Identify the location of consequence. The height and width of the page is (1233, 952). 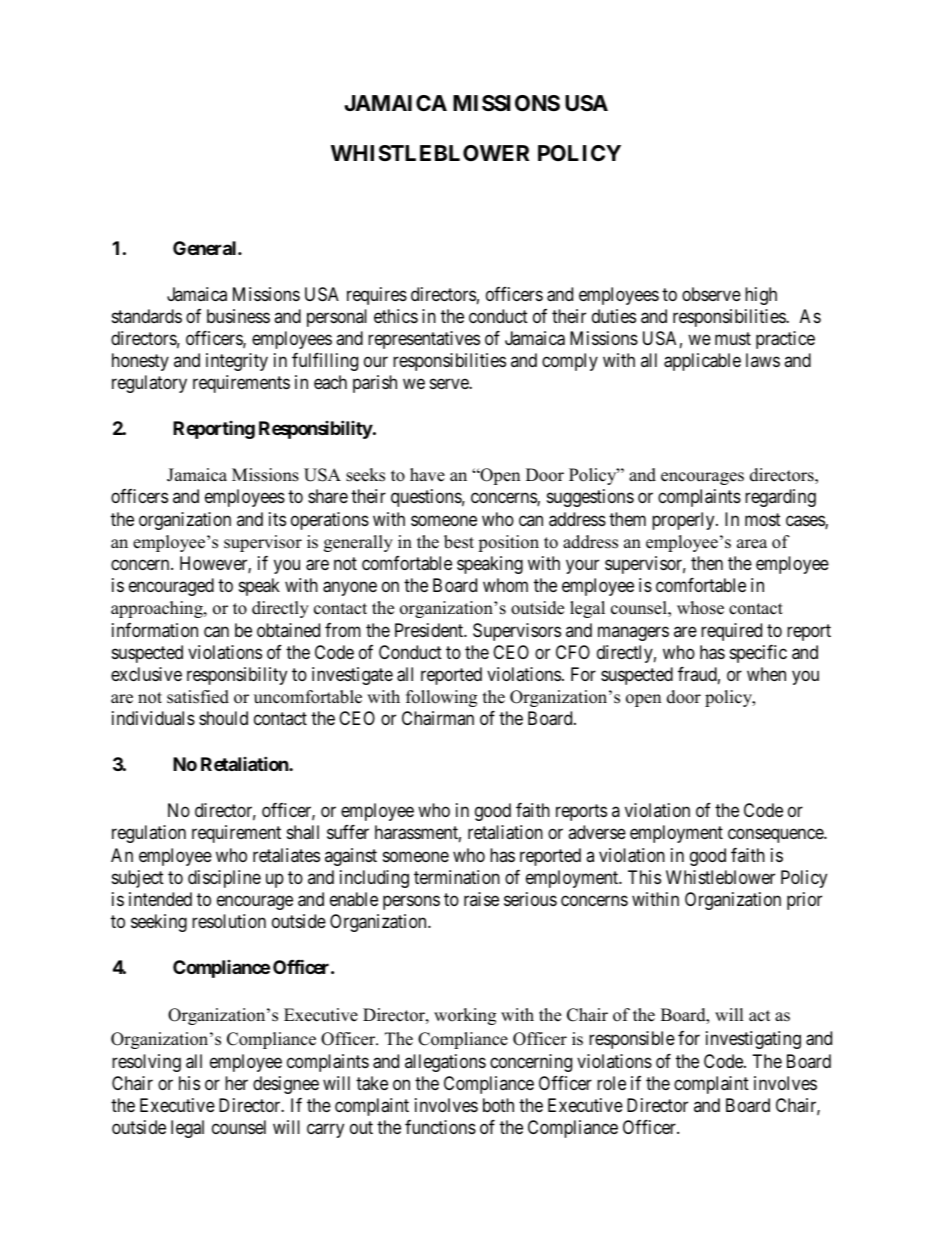
(776, 836).
